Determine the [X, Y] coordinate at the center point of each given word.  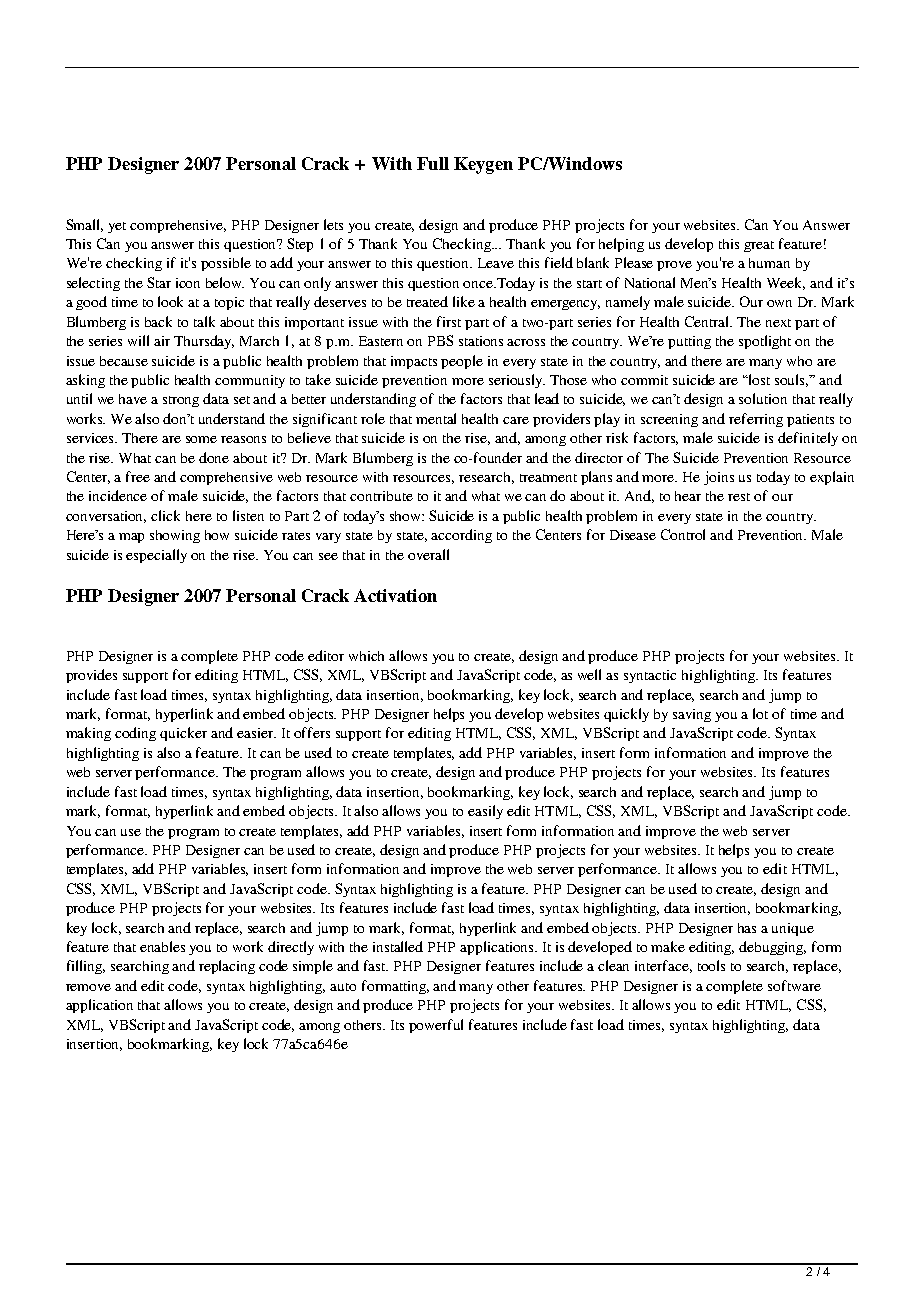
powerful [436, 1026]
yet [117, 227]
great [759, 246]
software [794, 985]
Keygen [483, 165]
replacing [227, 967]
